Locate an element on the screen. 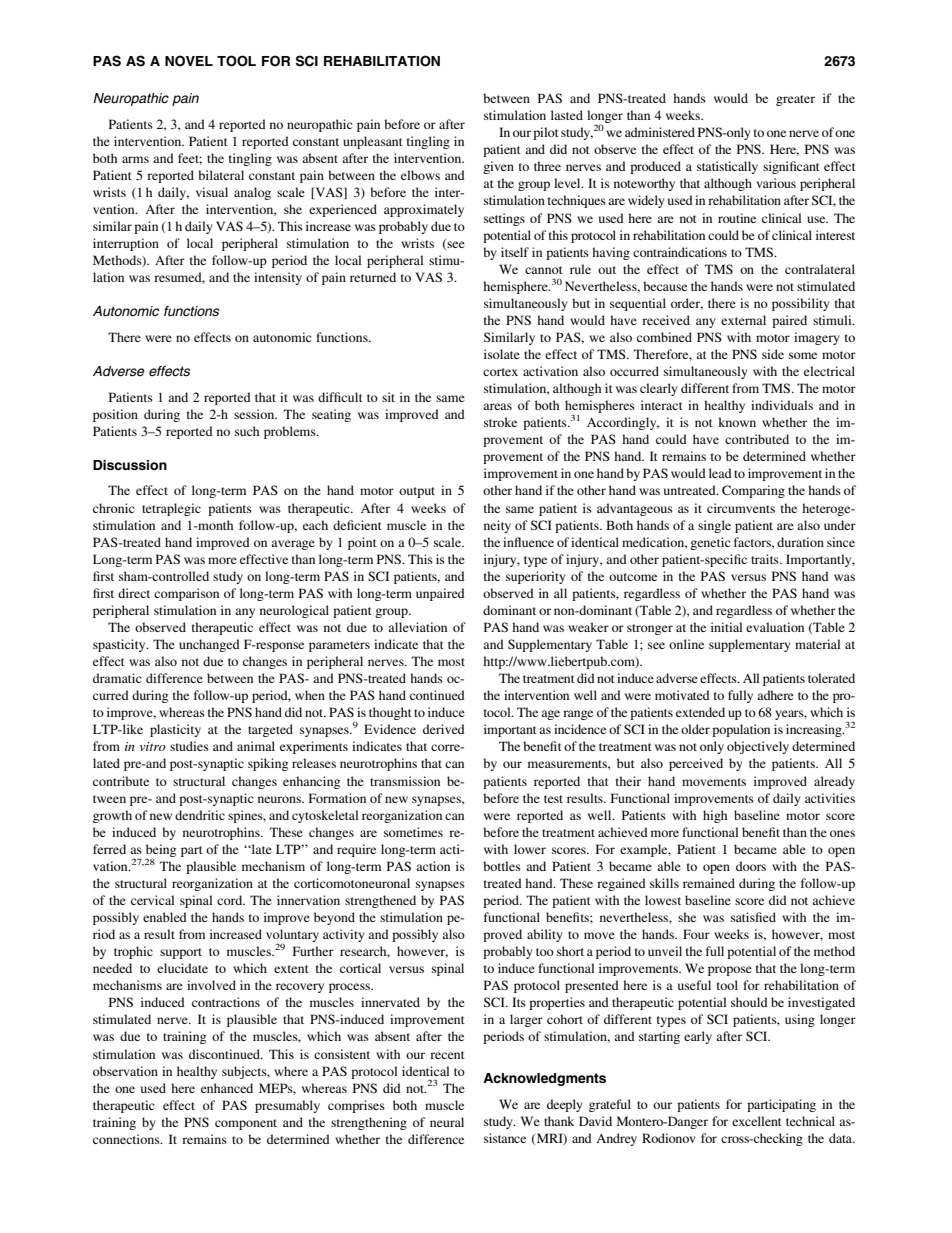  superiority is located at coordinates (535, 577).
